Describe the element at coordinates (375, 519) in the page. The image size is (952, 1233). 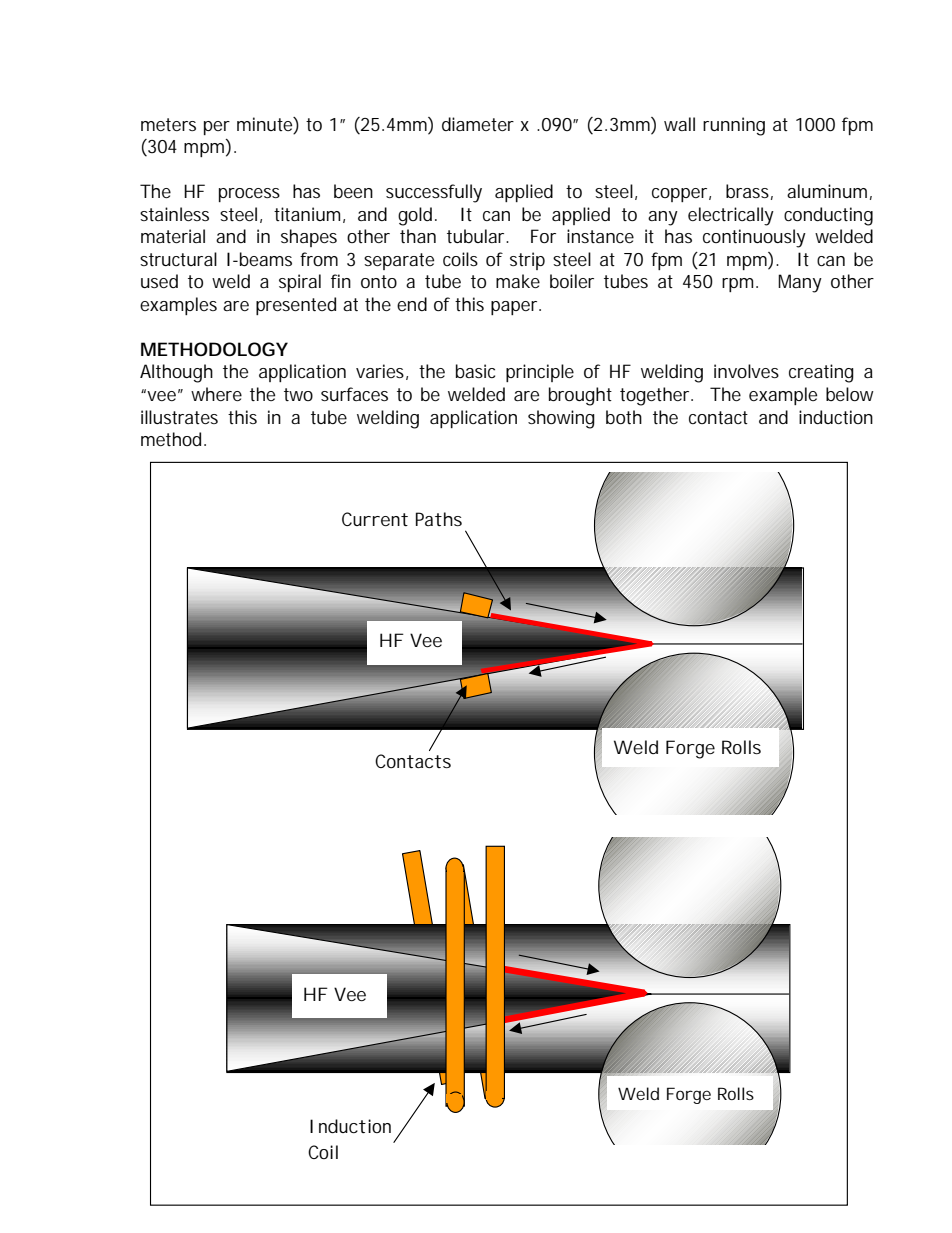
I see `Current` at that location.
